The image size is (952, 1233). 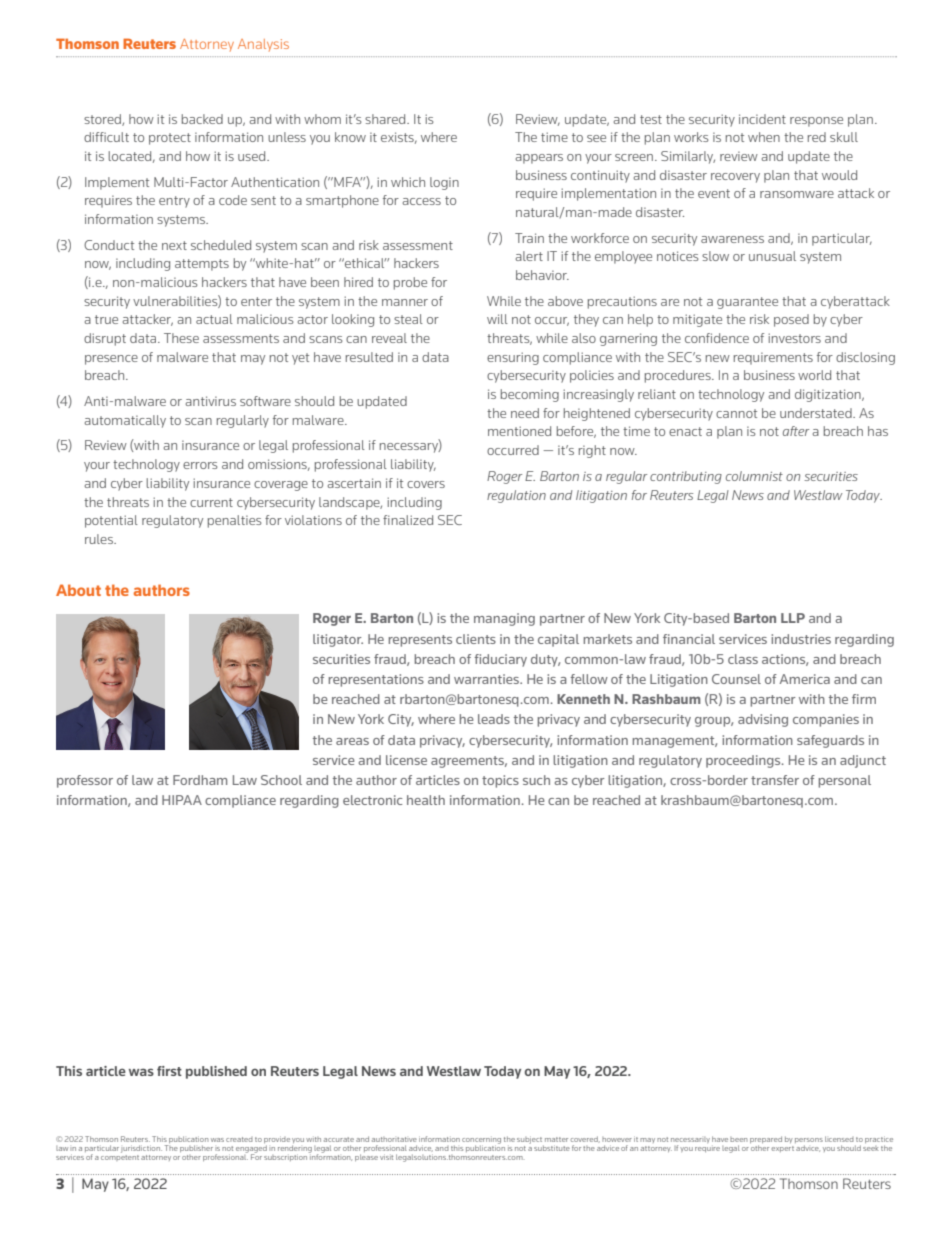 What do you see at coordinates (239, 1139) in the image?
I see `created` at bounding box center [239, 1139].
